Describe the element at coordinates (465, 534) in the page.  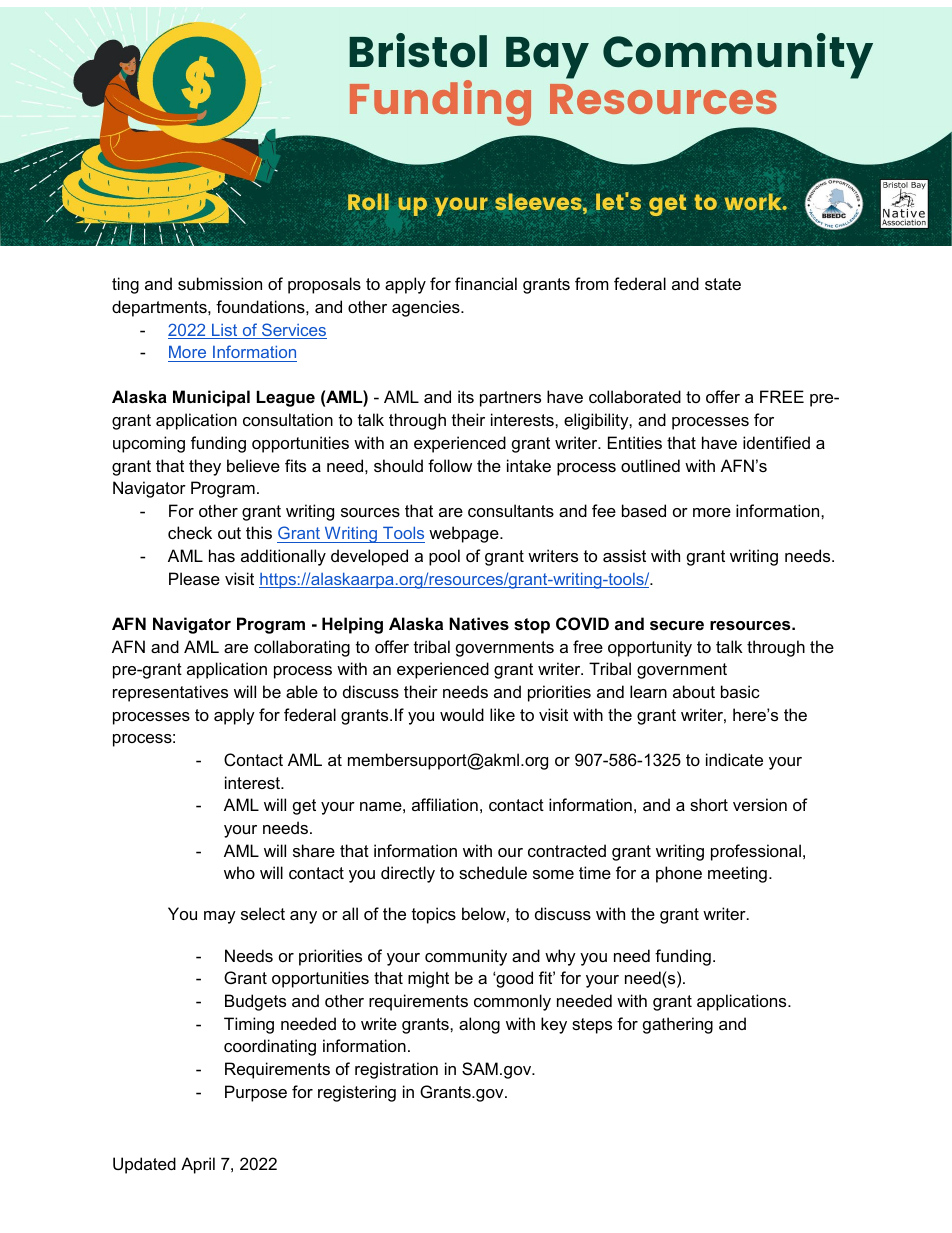
I see `webpage` at that location.
